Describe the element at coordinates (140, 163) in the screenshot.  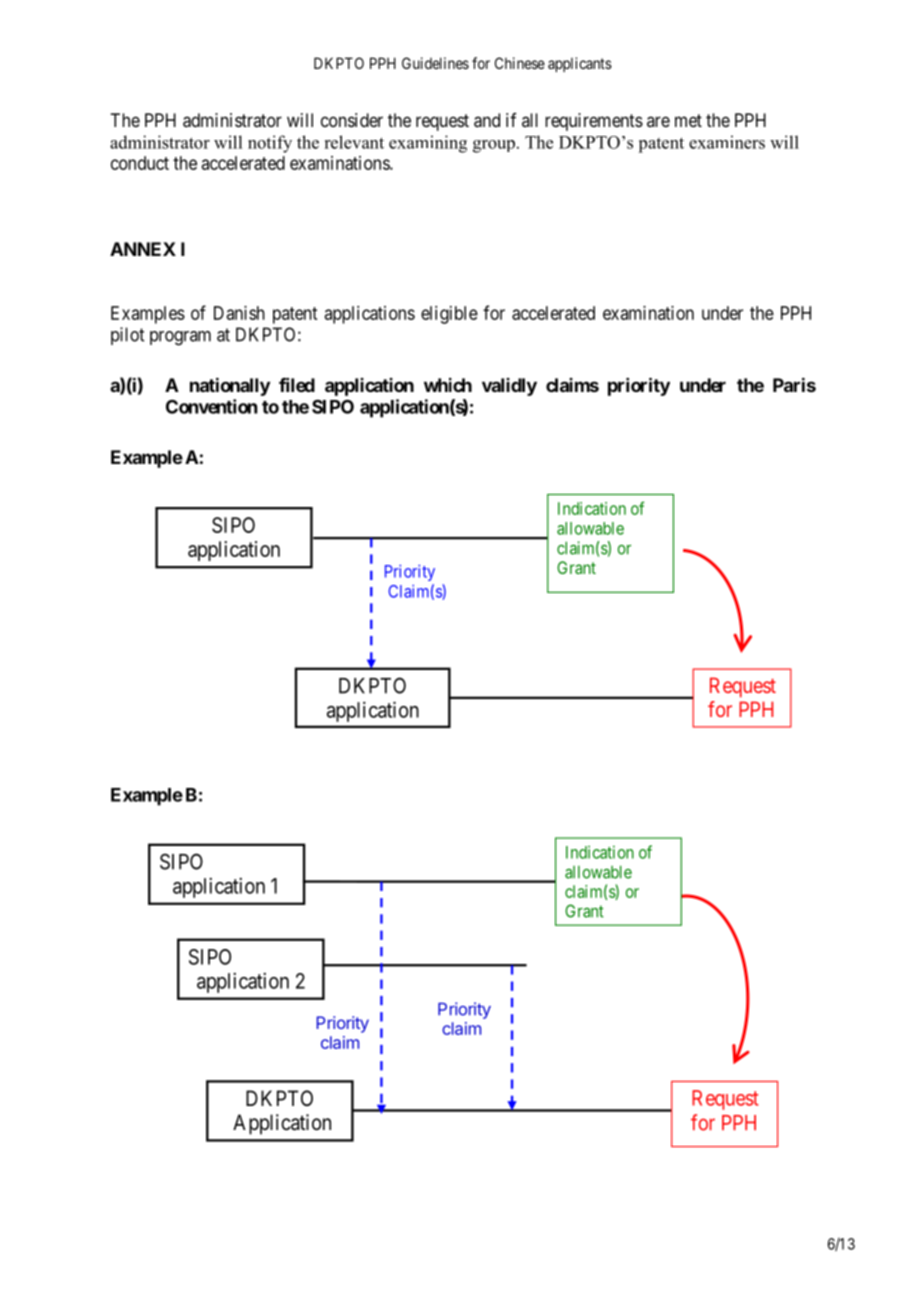
I see `conduct` at that location.
